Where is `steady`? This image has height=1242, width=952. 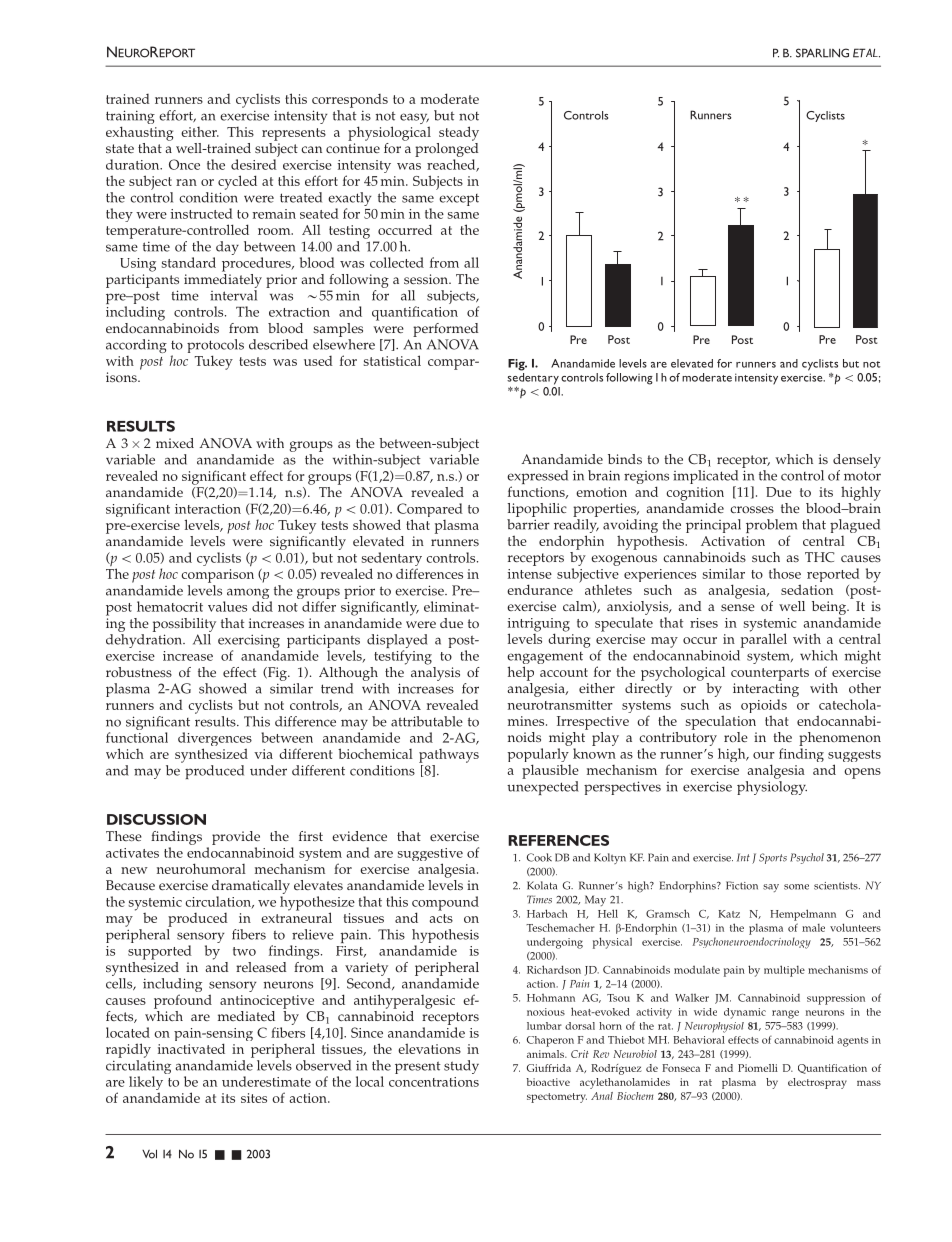
steady is located at coordinates (459, 133).
